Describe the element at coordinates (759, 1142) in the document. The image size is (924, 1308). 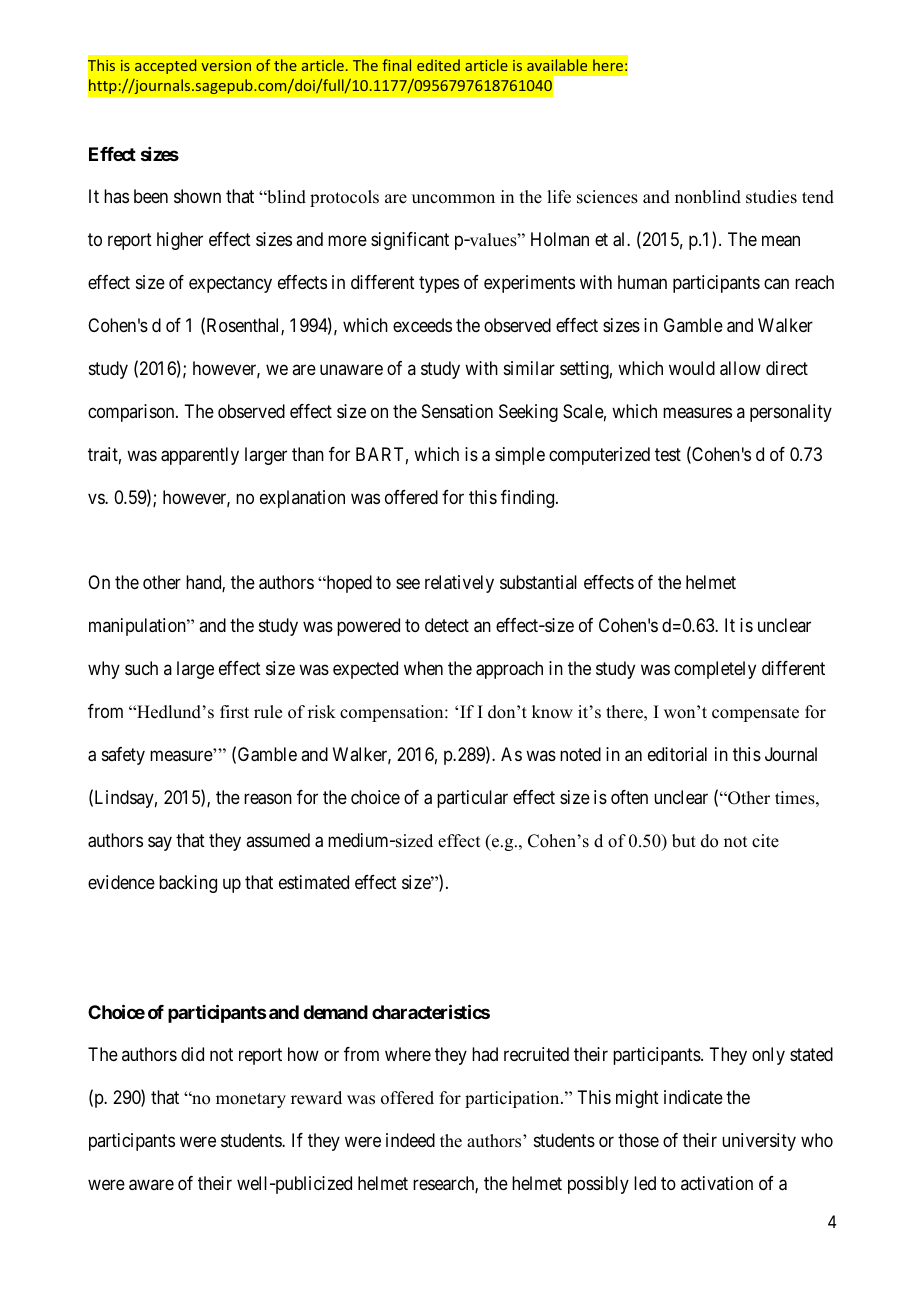
I see `university` at that location.
